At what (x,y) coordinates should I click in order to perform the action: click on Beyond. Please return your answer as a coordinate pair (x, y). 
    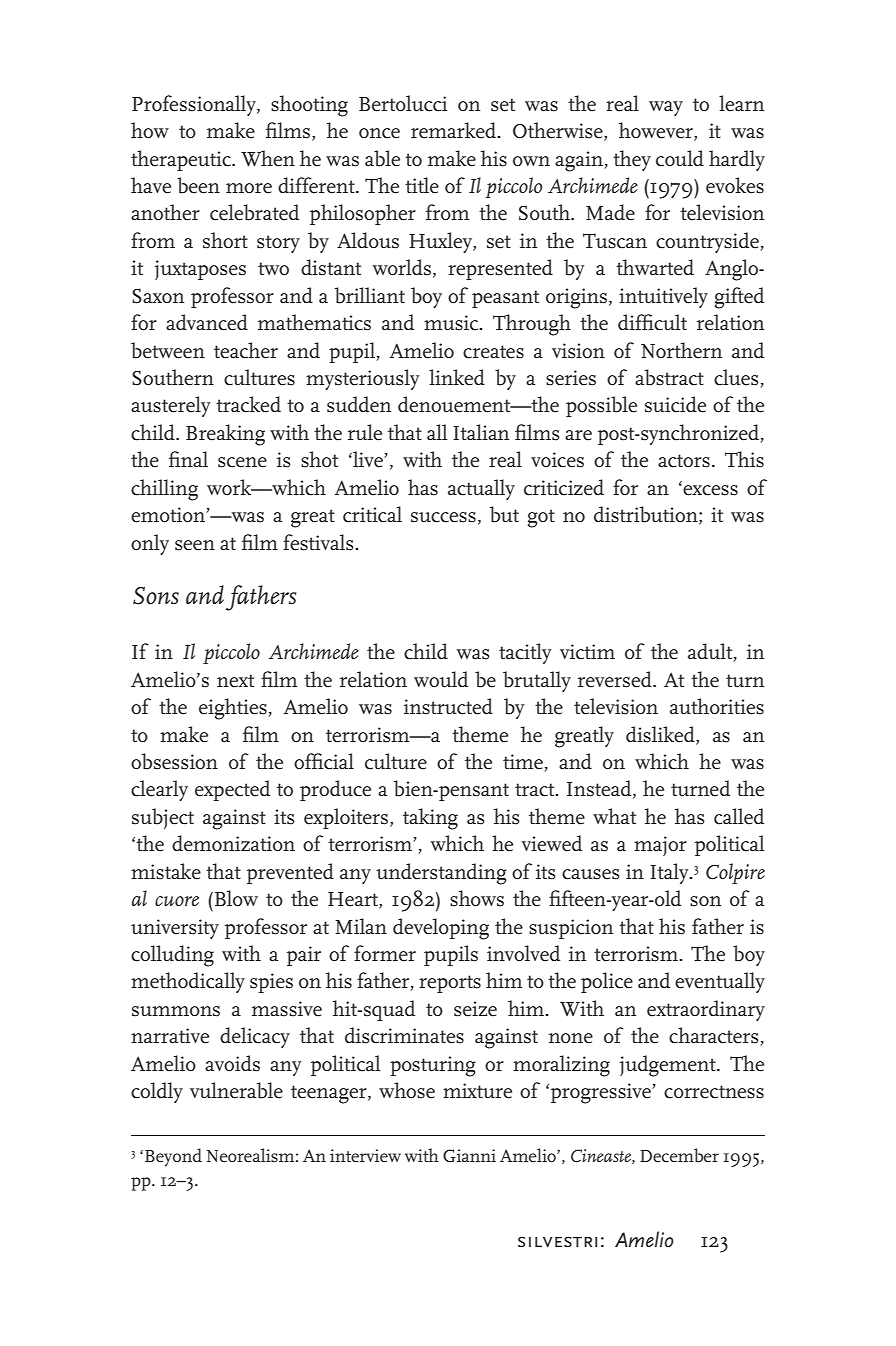
    Looking at the image, I should click on (173, 1157).
